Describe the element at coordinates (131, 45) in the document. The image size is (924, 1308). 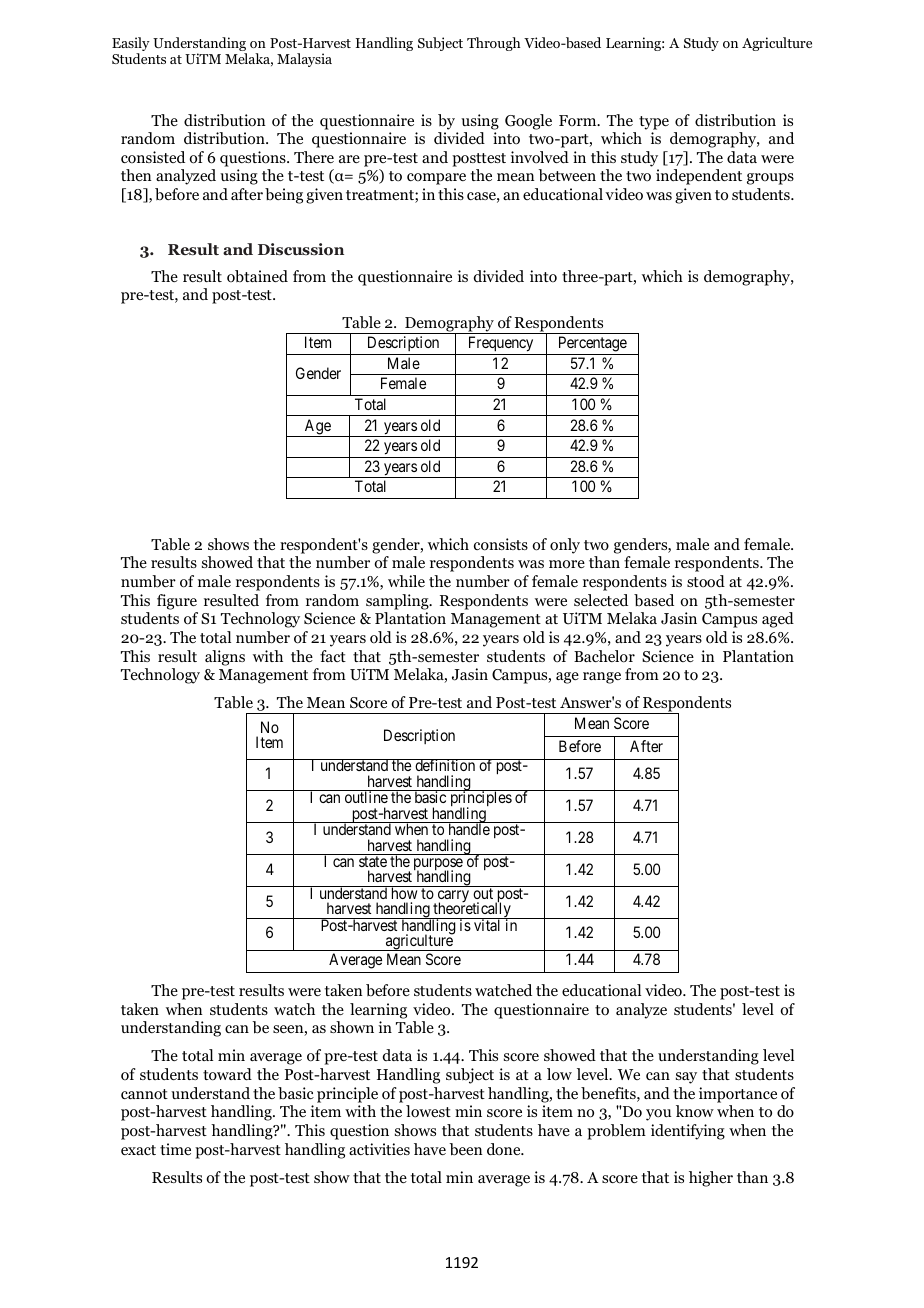
I see `Easily` at that location.
